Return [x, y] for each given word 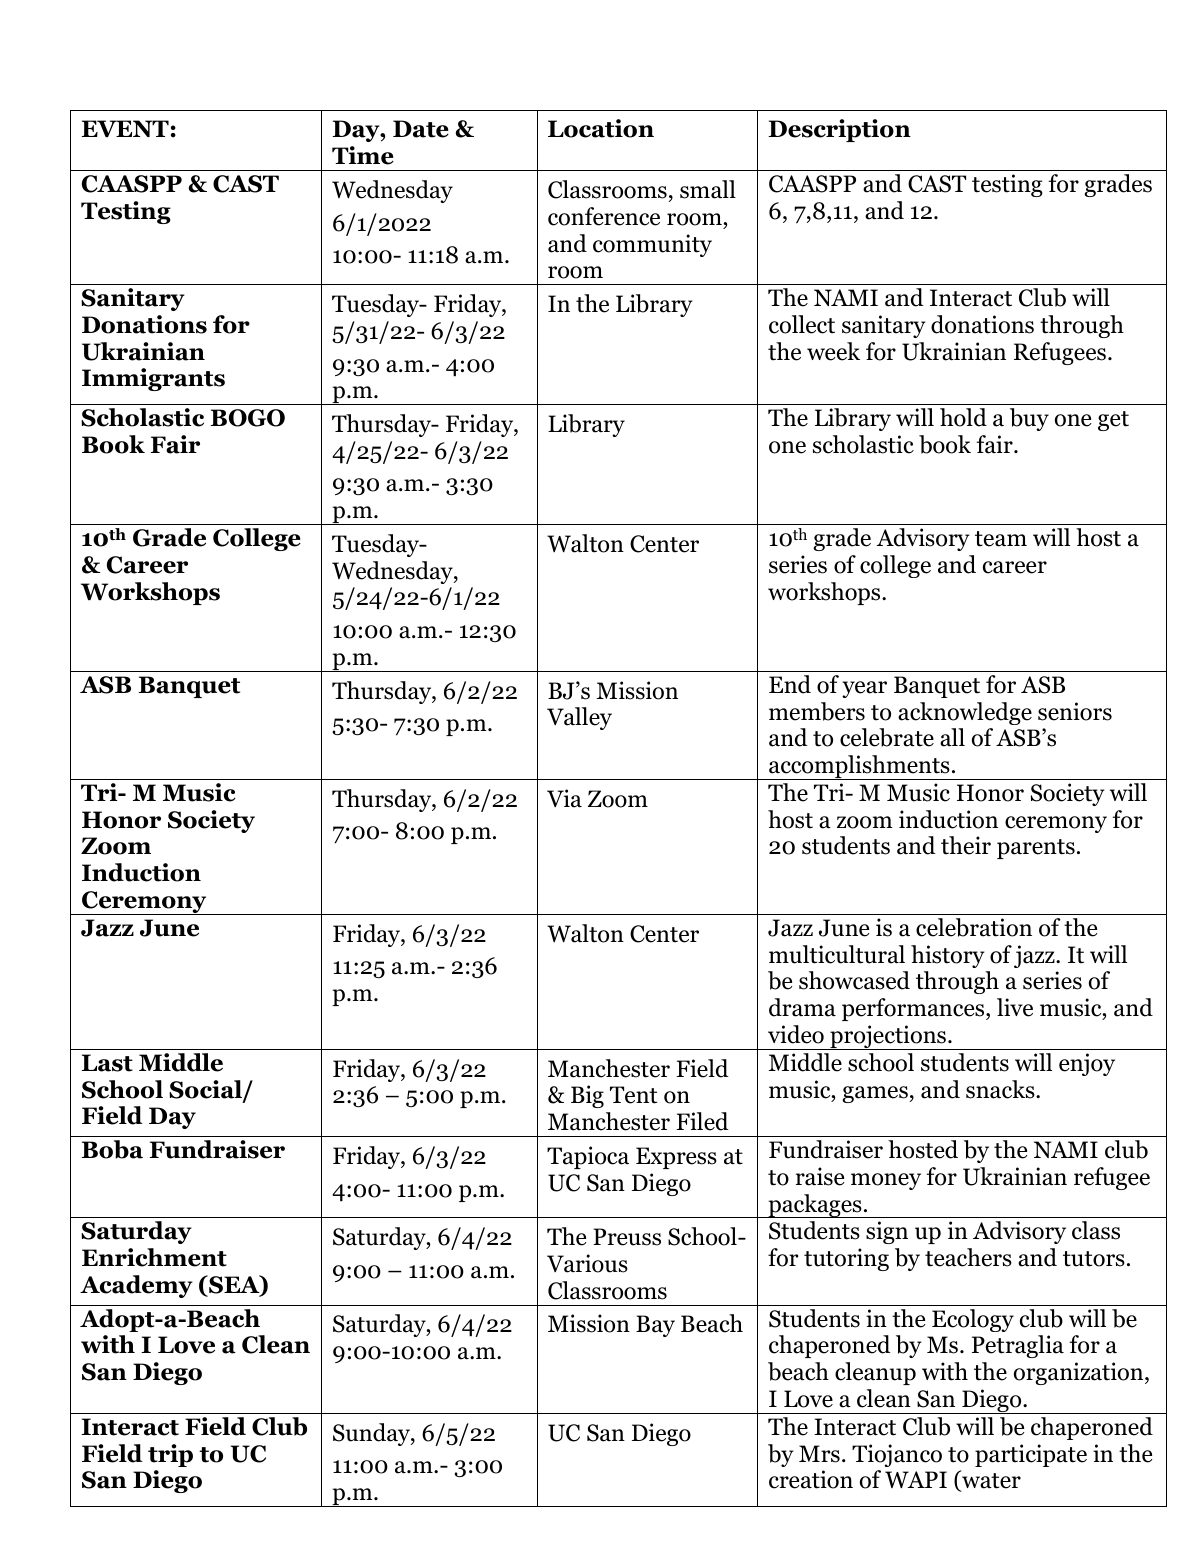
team [1001, 539]
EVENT [125, 128]
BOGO [248, 418]
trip [170, 1455]
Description [840, 130]
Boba [112, 1149]
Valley [579, 718]
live [1015, 1007]
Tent [634, 1095]
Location [601, 128]
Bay [655, 1326]
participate [1031, 1455]
